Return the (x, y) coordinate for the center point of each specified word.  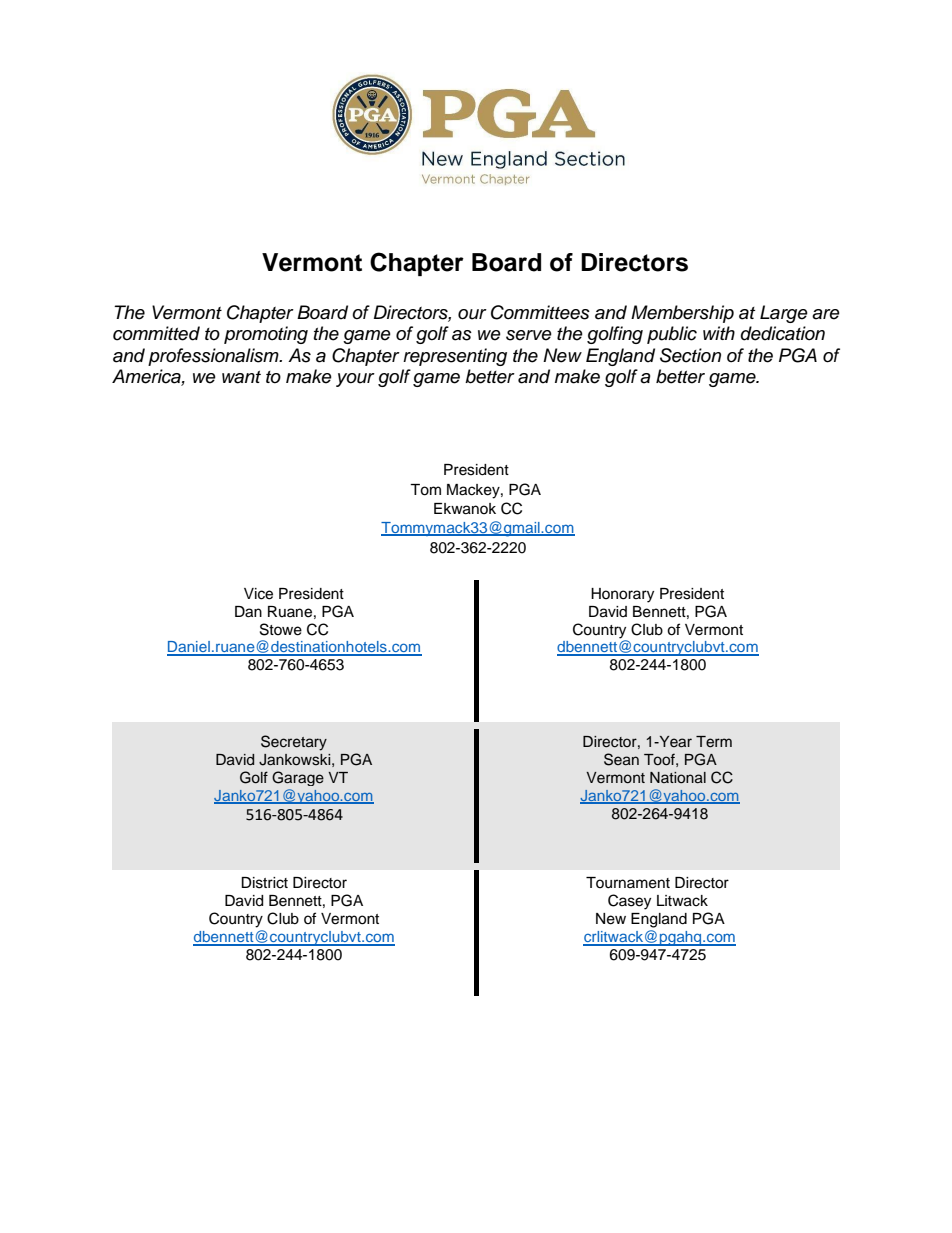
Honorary (622, 595)
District (264, 883)
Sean (621, 759)
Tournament (628, 883)
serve (529, 335)
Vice (258, 594)
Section (690, 355)
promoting (266, 335)
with (719, 333)
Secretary (294, 743)
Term (714, 742)
